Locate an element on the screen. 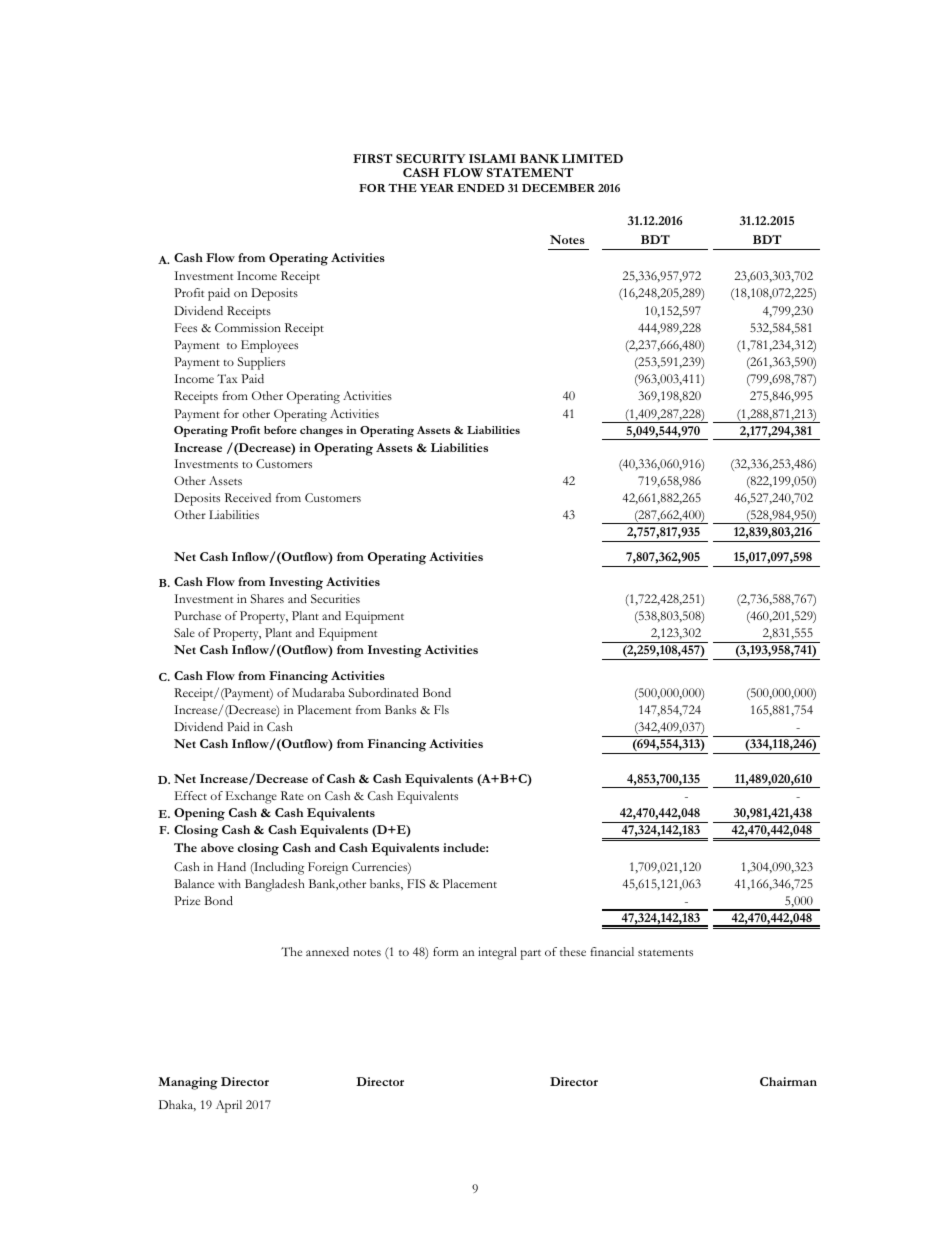  LIMITED is located at coordinates (592, 158).
